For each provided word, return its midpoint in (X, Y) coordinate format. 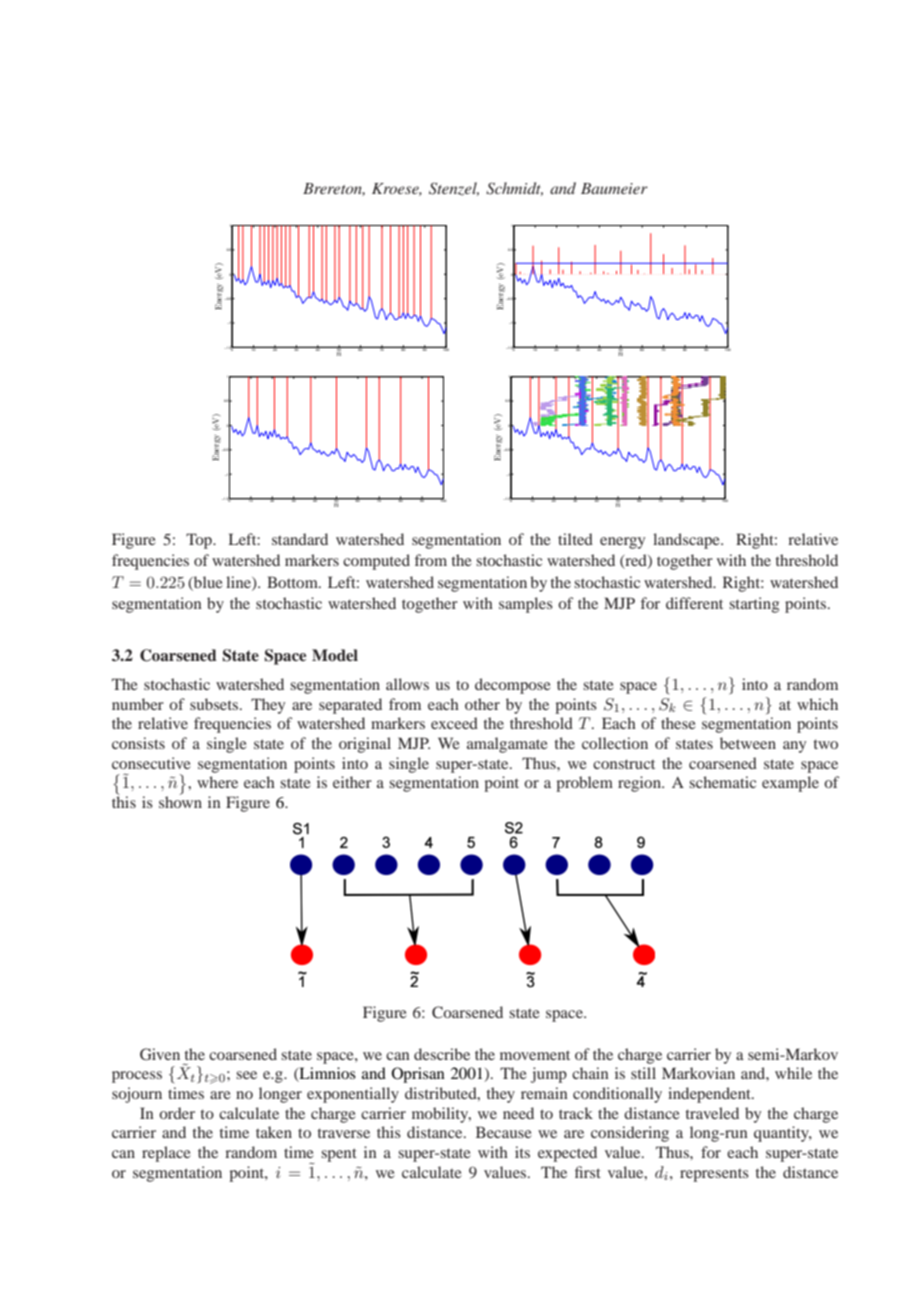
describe (442, 1054)
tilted (575, 539)
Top (200, 541)
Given (160, 1054)
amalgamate (507, 745)
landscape (687, 541)
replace (166, 1154)
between (748, 743)
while (793, 1073)
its (522, 1152)
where (217, 782)
